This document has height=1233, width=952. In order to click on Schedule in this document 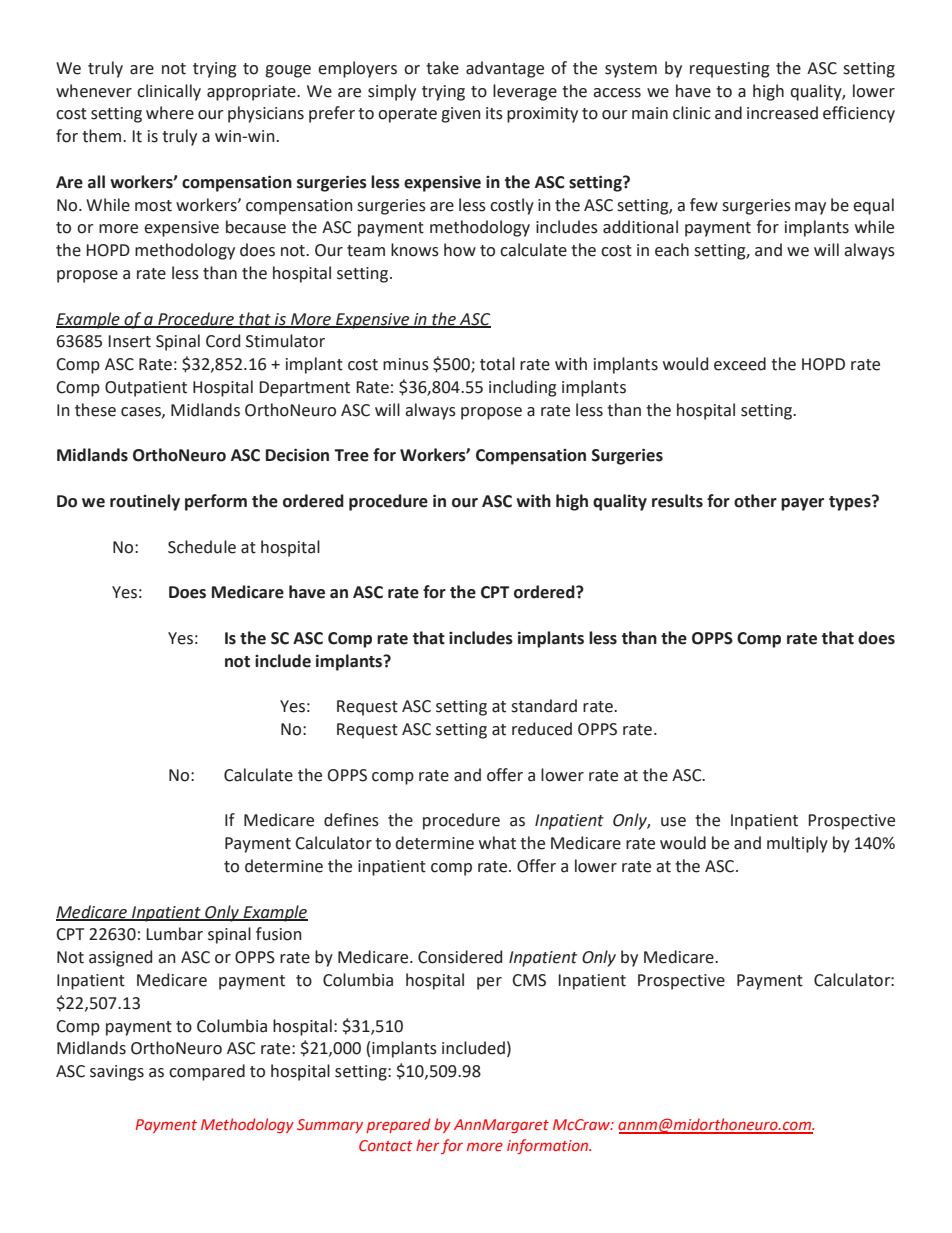, I will do `click(202, 547)`.
